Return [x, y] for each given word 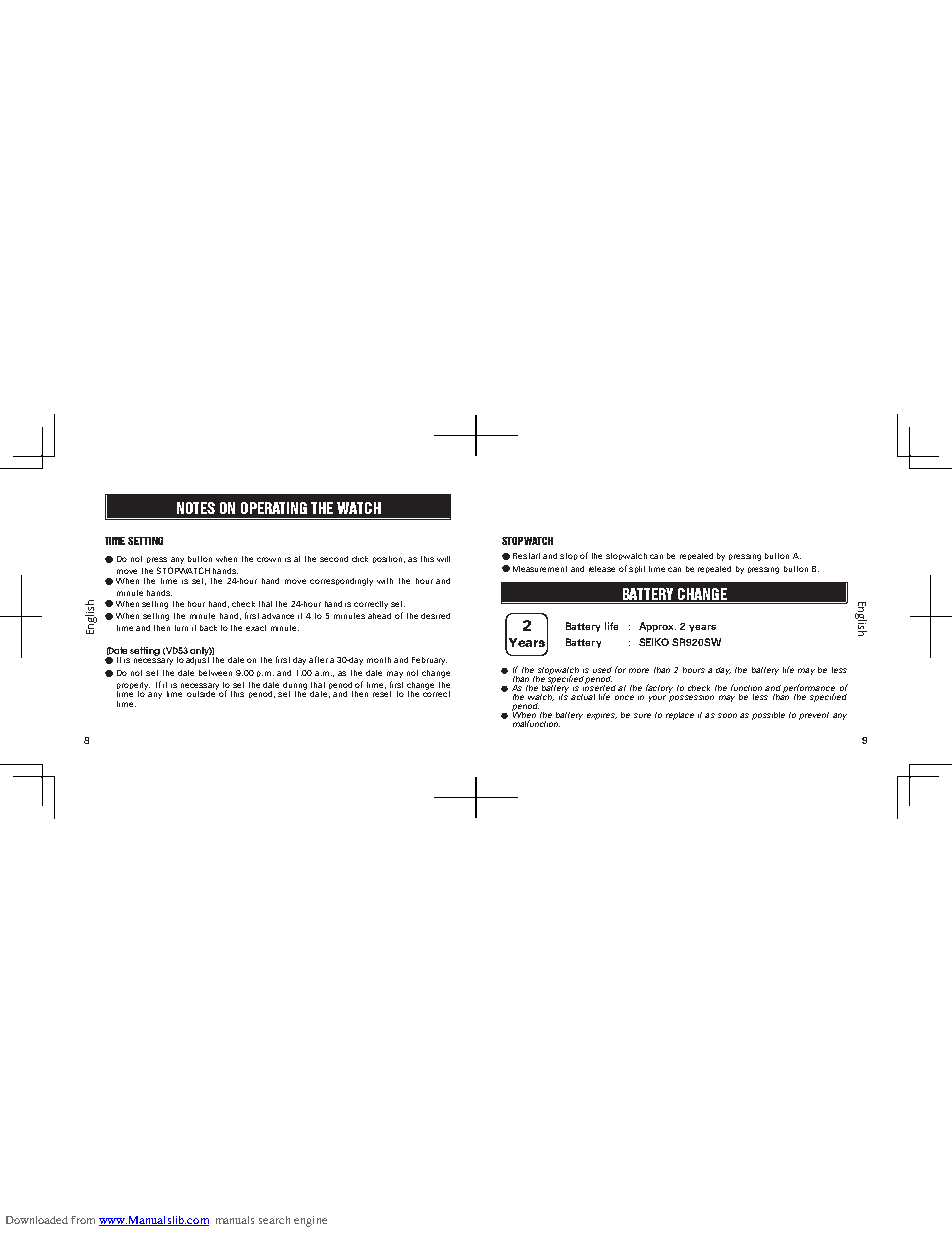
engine [310, 1221]
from [83, 1220]
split [637, 569]
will [443, 559]
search [274, 1220]
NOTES [196, 508]
